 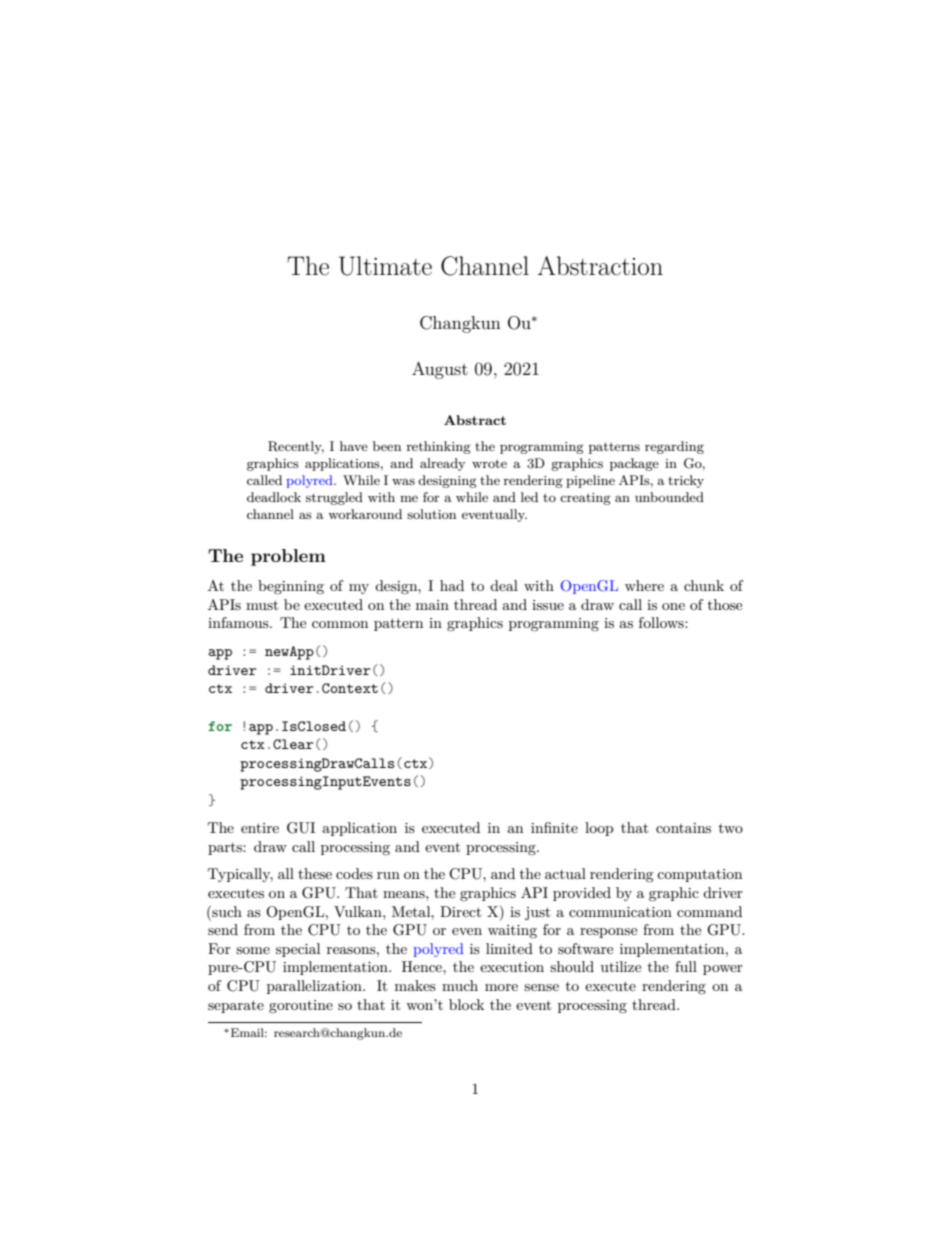 What do you see at coordinates (301, 1006) in the screenshot?
I see `goroutine` at bounding box center [301, 1006].
